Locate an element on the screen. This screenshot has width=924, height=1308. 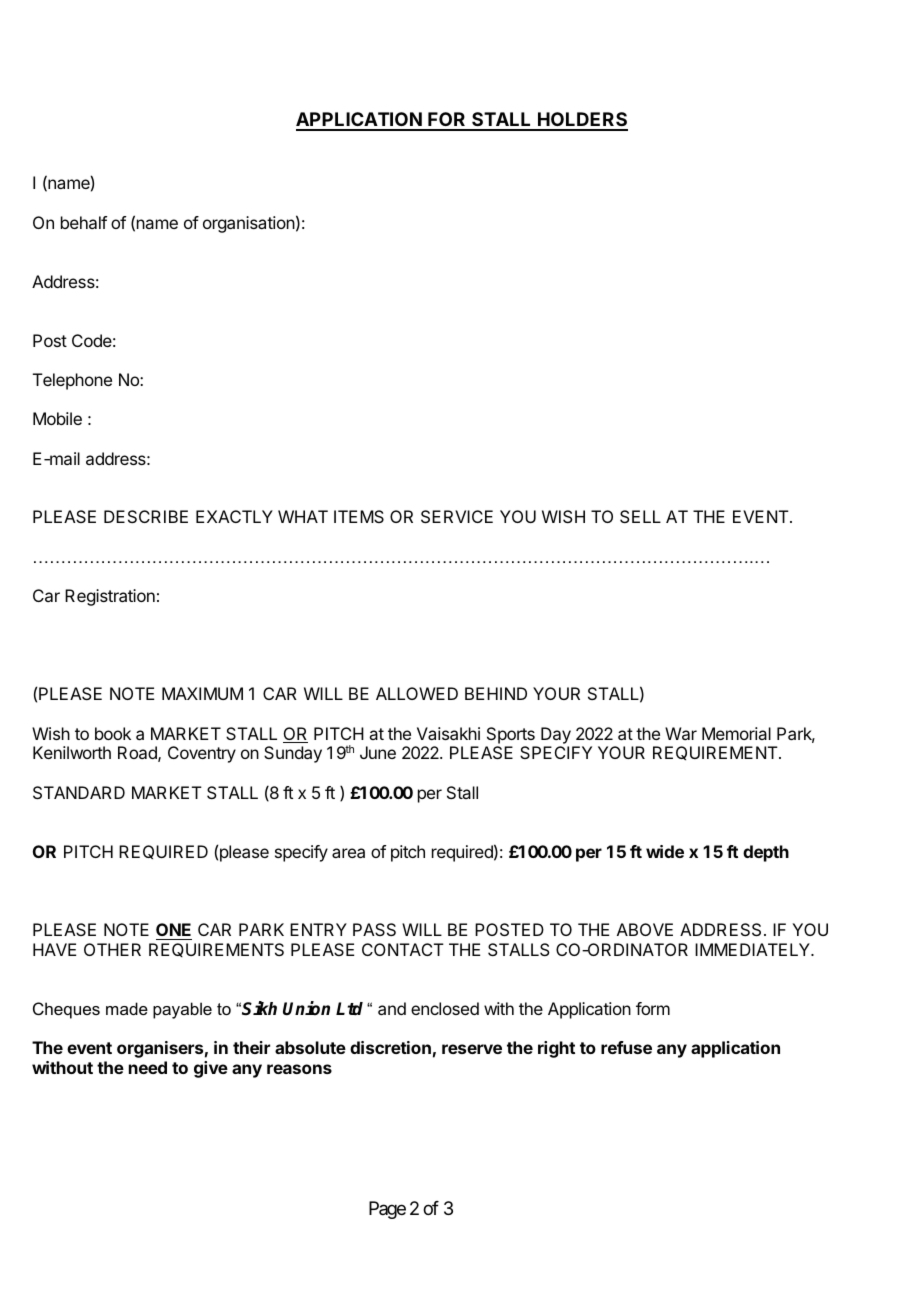
refuse is located at coordinates (626, 1047).
